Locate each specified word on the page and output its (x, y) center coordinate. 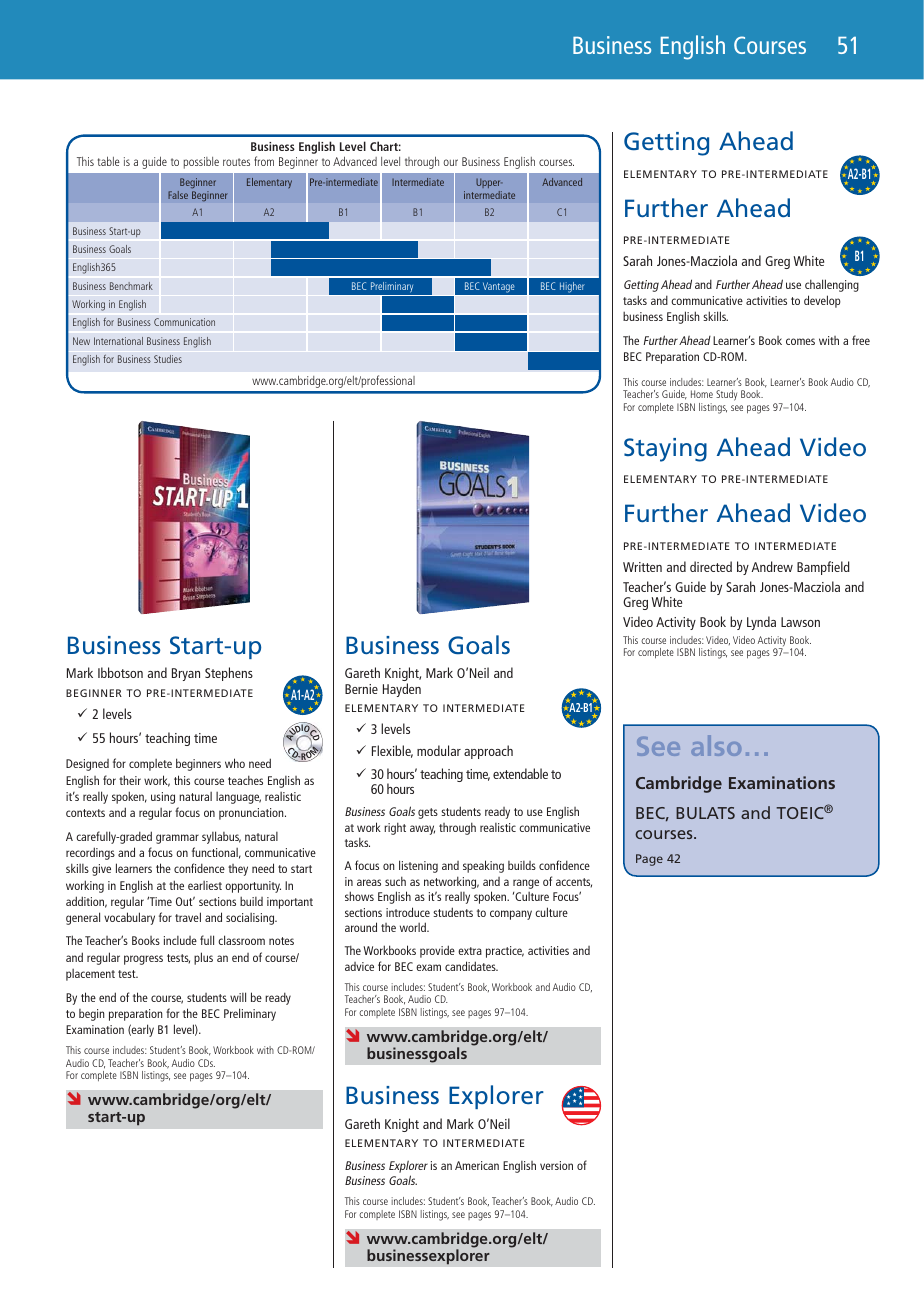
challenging (832, 285)
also (716, 745)
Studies (168, 359)
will (238, 997)
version (556, 1165)
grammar (177, 839)
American (477, 1165)
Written (642, 567)
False (178, 195)
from (264, 161)
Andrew (772, 566)
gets (428, 813)
